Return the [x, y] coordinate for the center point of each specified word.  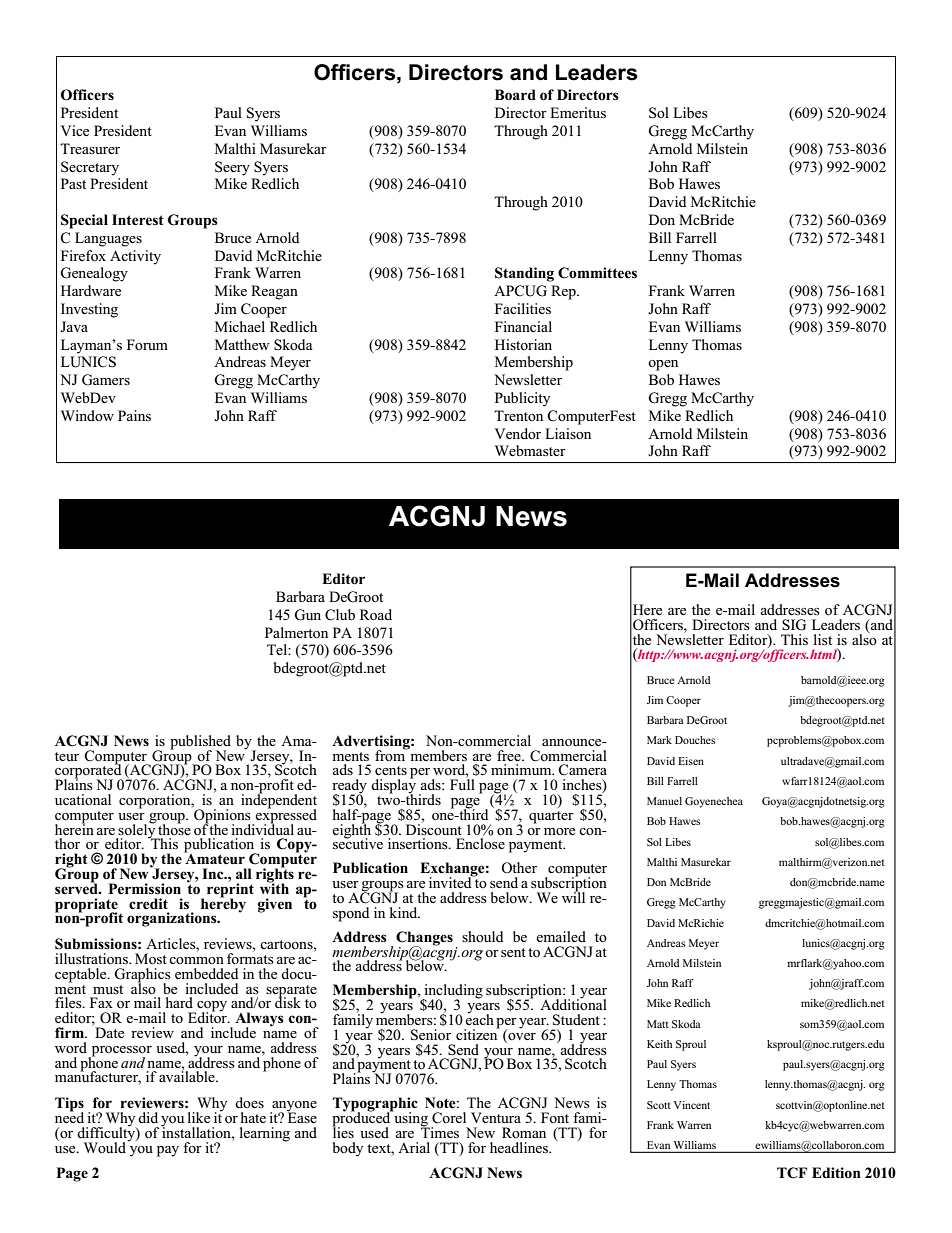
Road [376, 615]
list [823, 639]
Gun [307, 615]
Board [515, 95]
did [148, 1117]
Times [440, 1131]
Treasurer [90, 148]
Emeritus [578, 112]
